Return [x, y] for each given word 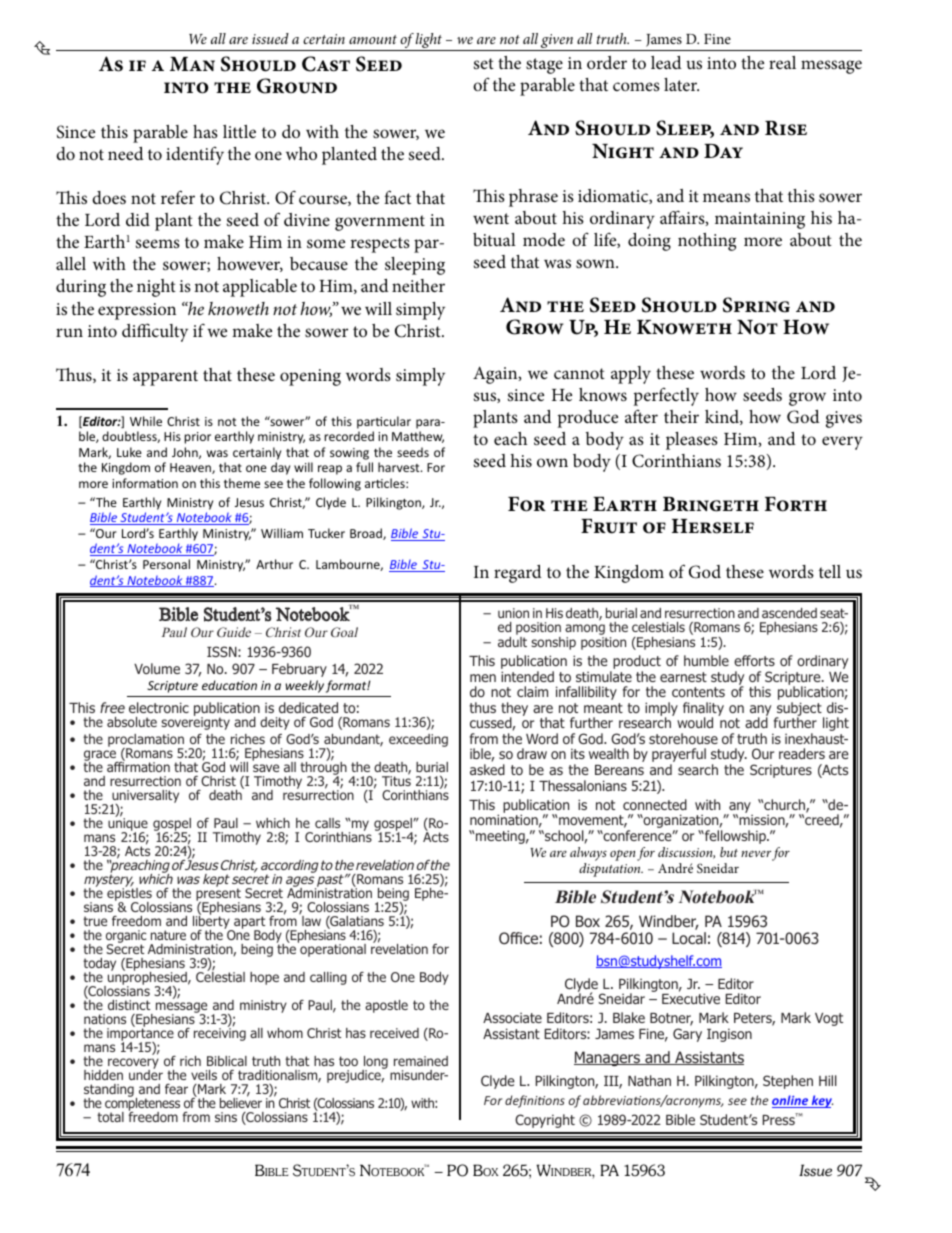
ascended [789, 613]
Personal [166, 564]
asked [487, 769]
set [484, 63]
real [782, 62]
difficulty [155, 332]
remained [421, 1061]
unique [128, 824]
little [239, 131]
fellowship [735, 837]
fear [176, 1089]
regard [518, 574]
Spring [756, 305]
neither [418, 285]
